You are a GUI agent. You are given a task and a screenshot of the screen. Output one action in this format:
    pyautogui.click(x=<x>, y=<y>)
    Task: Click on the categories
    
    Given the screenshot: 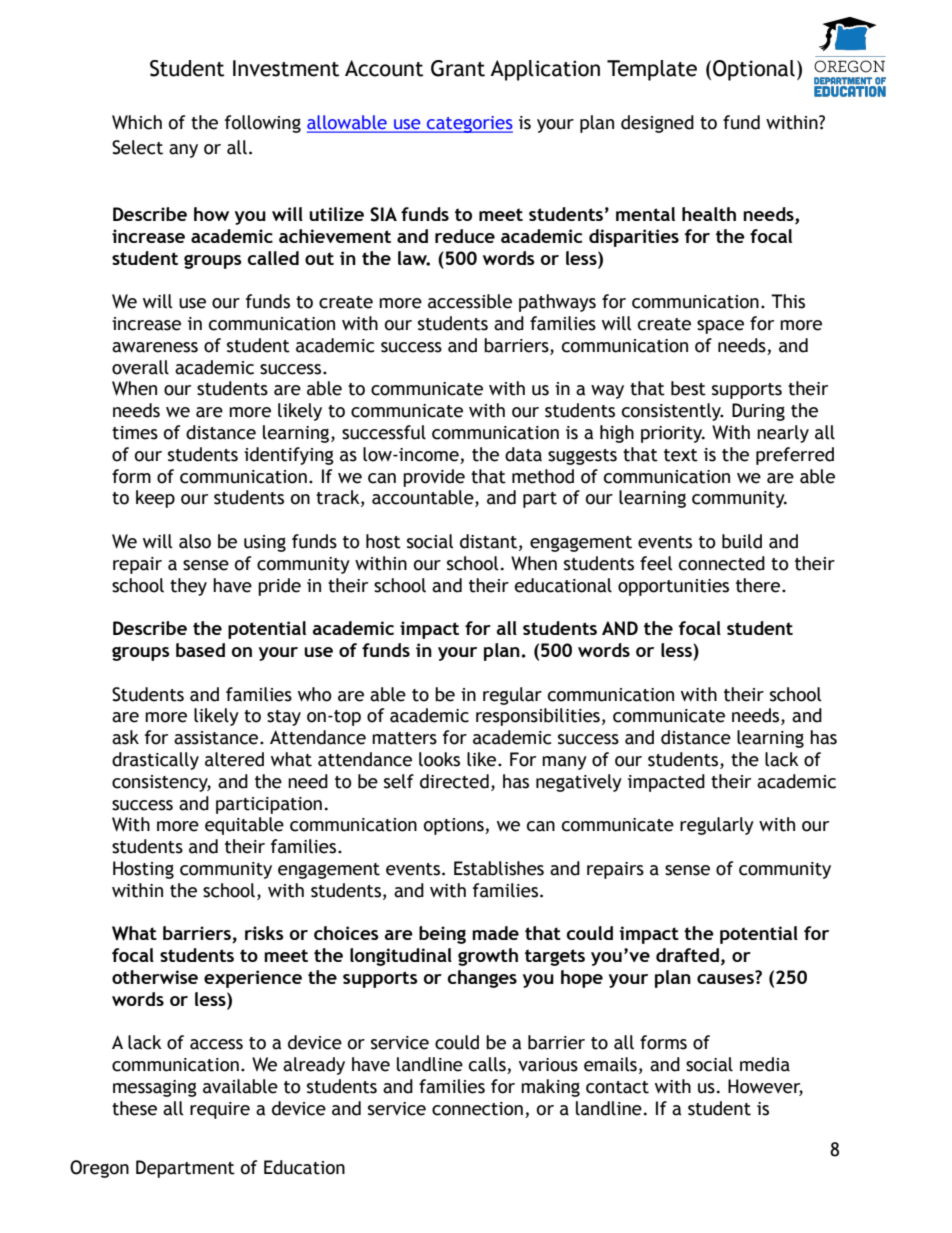 What is the action you would take?
    pyautogui.click(x=469, y=124)
